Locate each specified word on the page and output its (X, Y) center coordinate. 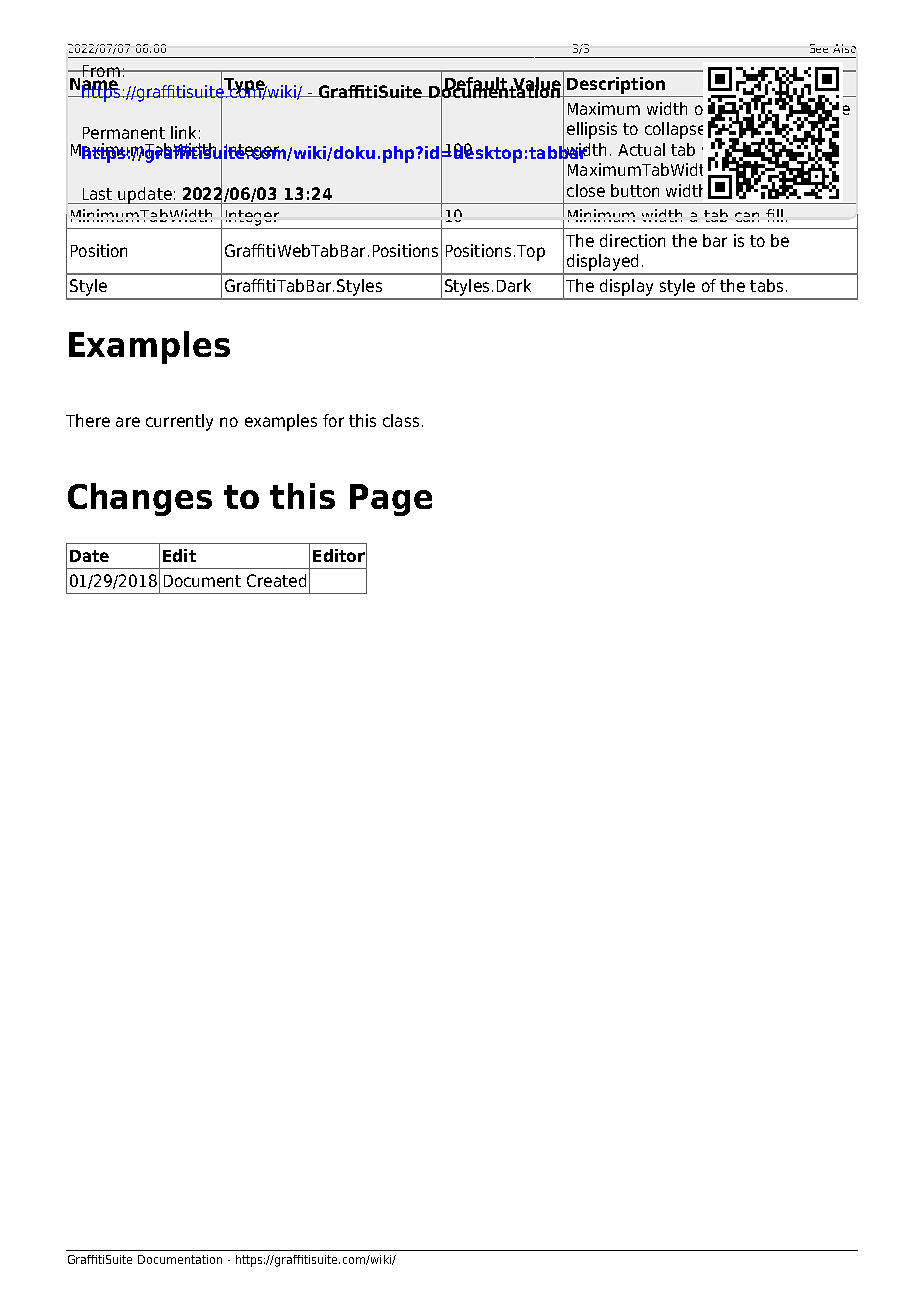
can (747, 217)
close (586, 190)
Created (276, 580)
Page (391, 500)
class (401, 420)
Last (97, 194)
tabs (766, 285)
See (819, 48)
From (101, 71)
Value (535, 84)
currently (179, 422)
